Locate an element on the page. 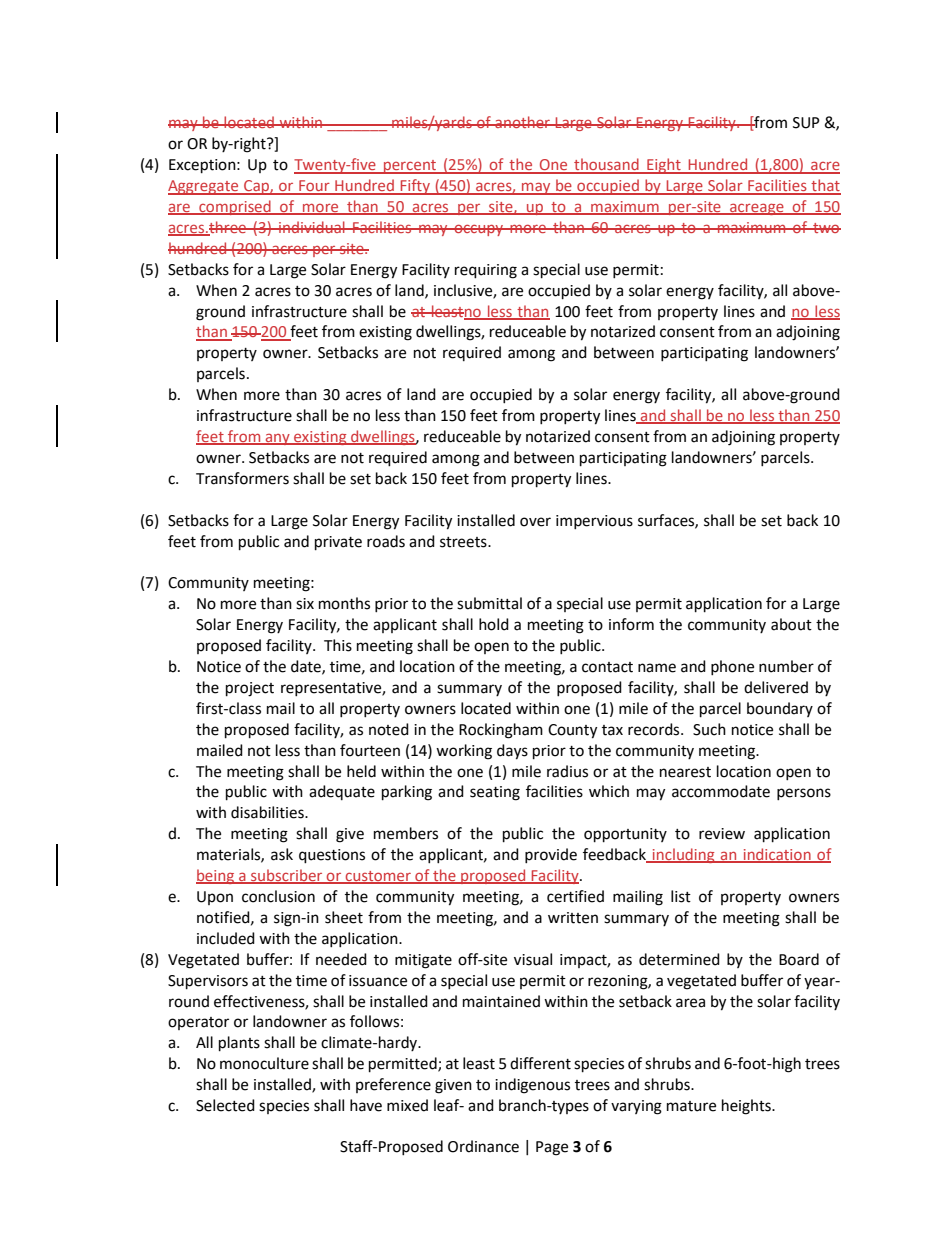 Image resolution: width=952 pixels, height=1233 pixels. impervious is located at coordinates (594, 522).
